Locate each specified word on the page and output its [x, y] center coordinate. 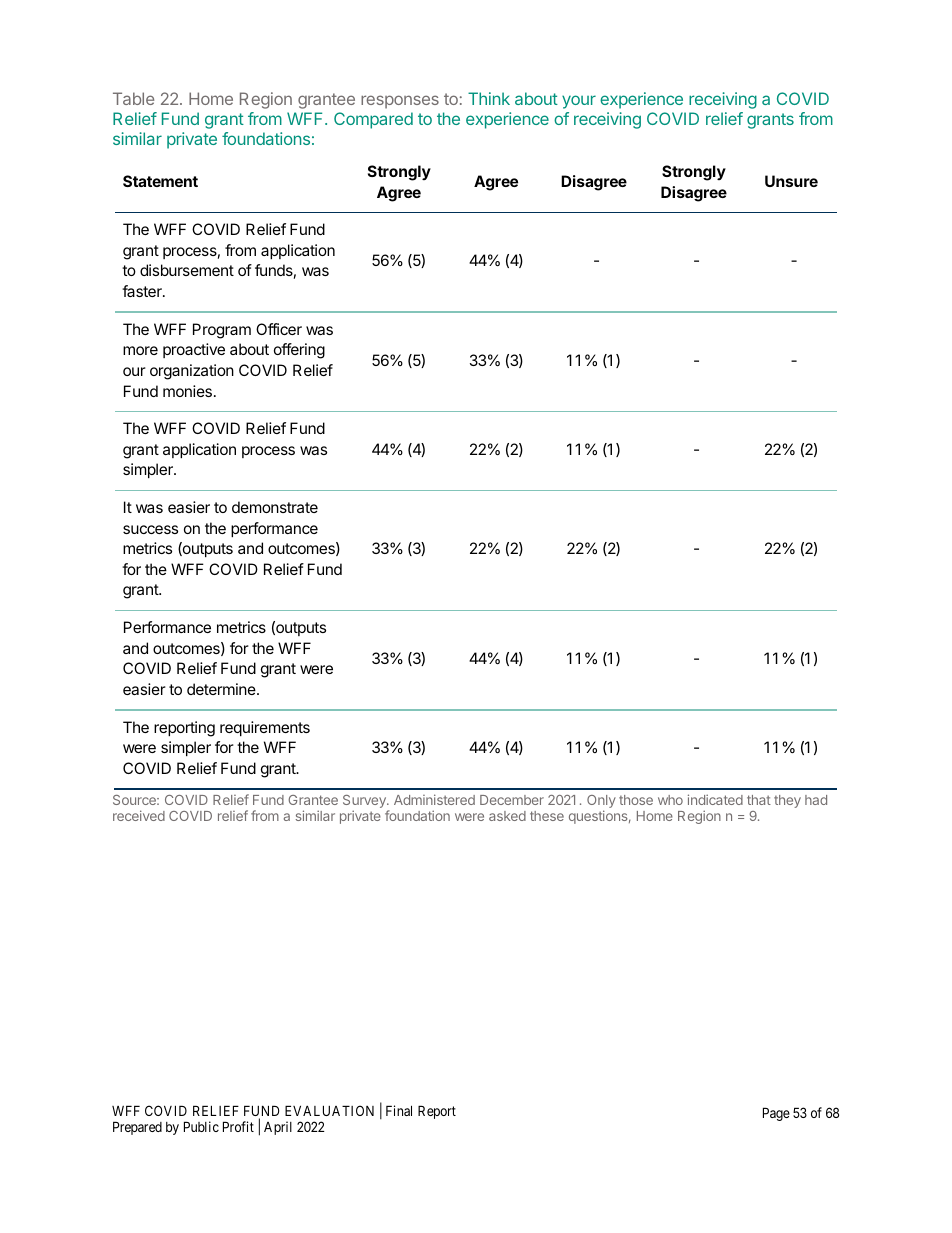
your [579, 102]
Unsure [791, 181]
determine [222, 689]
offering [299, 351]
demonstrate [275, 507]
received [139, 815]
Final [399, 1110]
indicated [715, 799]
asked [507, 816]
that [759, 800]
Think [489, 98]
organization [192, 372]
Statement [160, 181]
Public [201, 1126]
